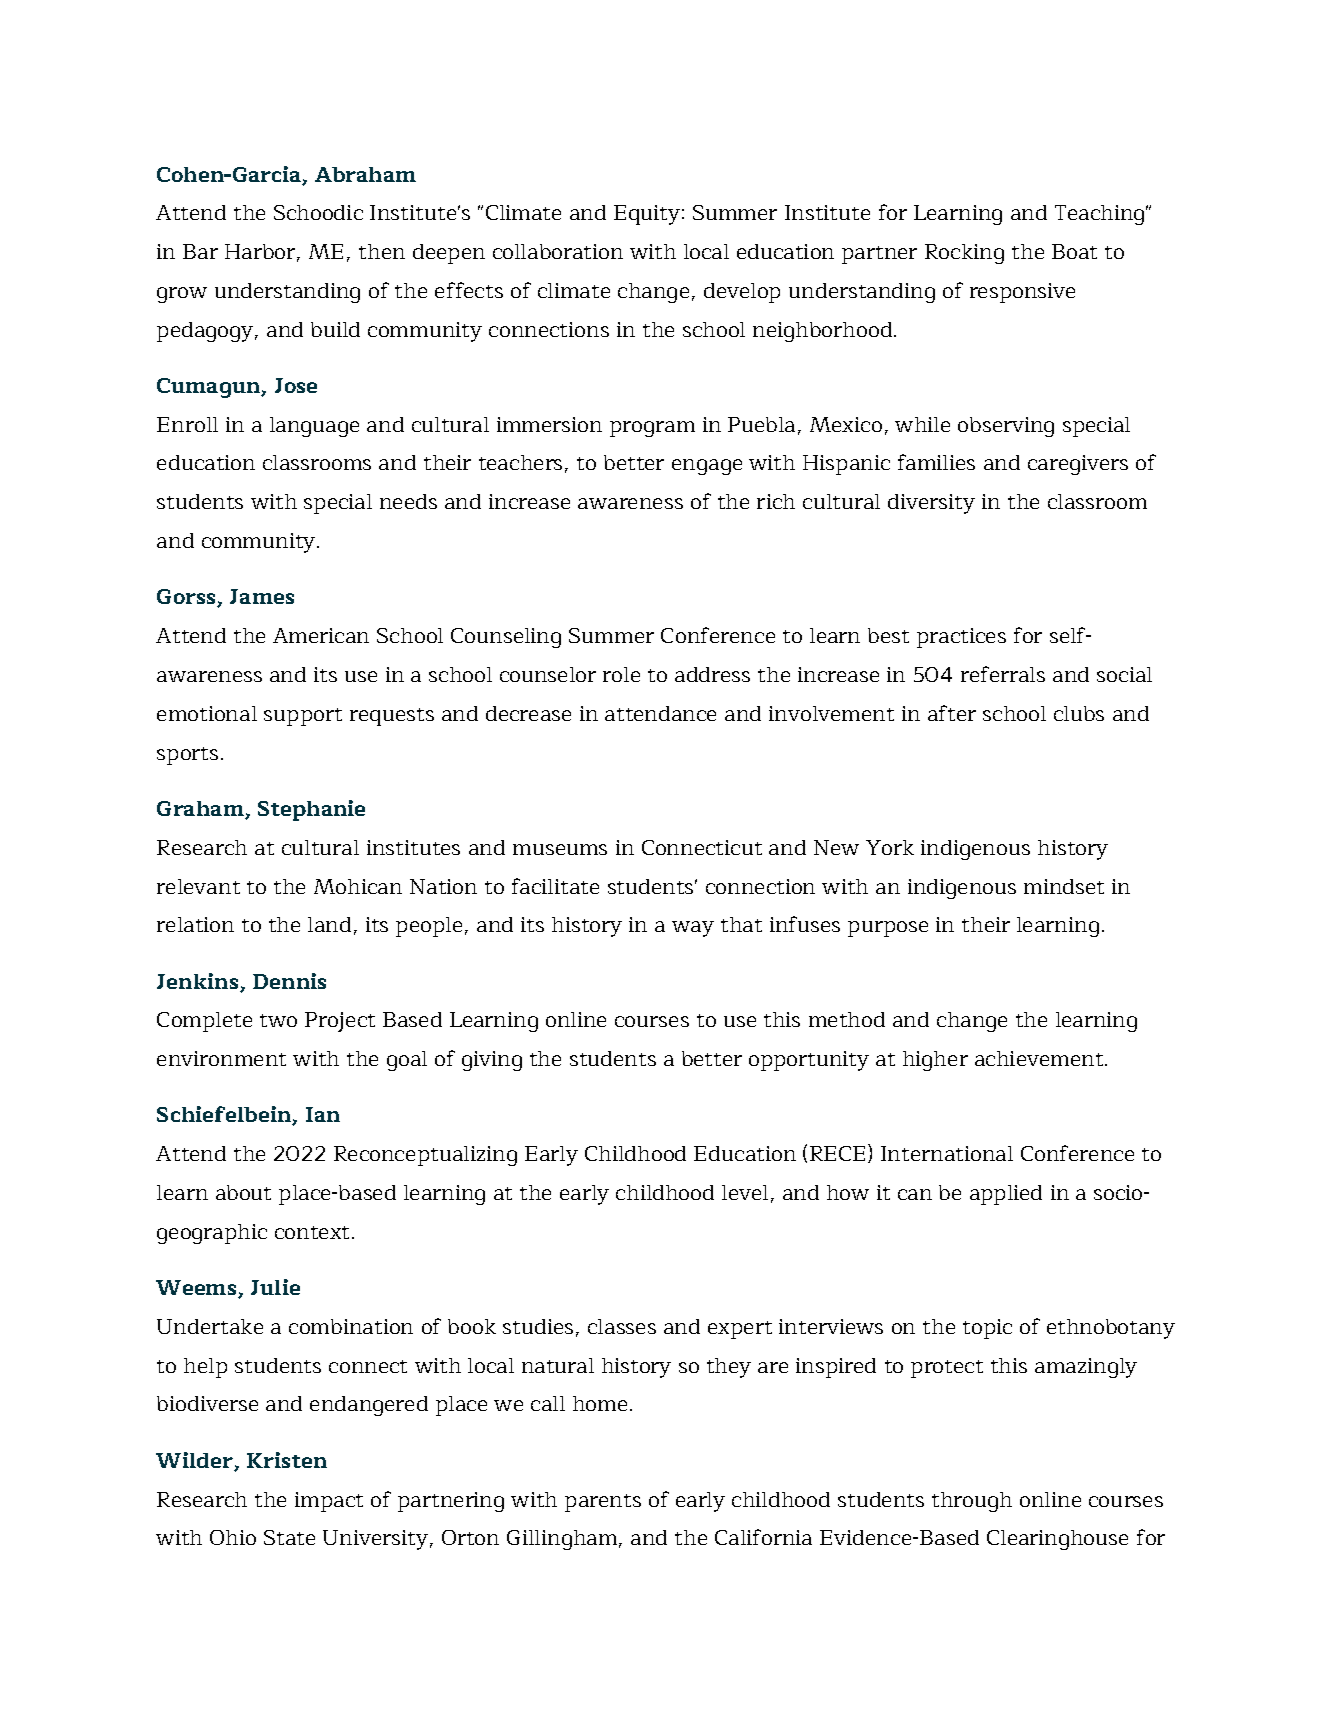 The image size is (1334, 1726). Describe the element at coordinates (931, 504) in the screenshot. I see `diversity` at that location.
